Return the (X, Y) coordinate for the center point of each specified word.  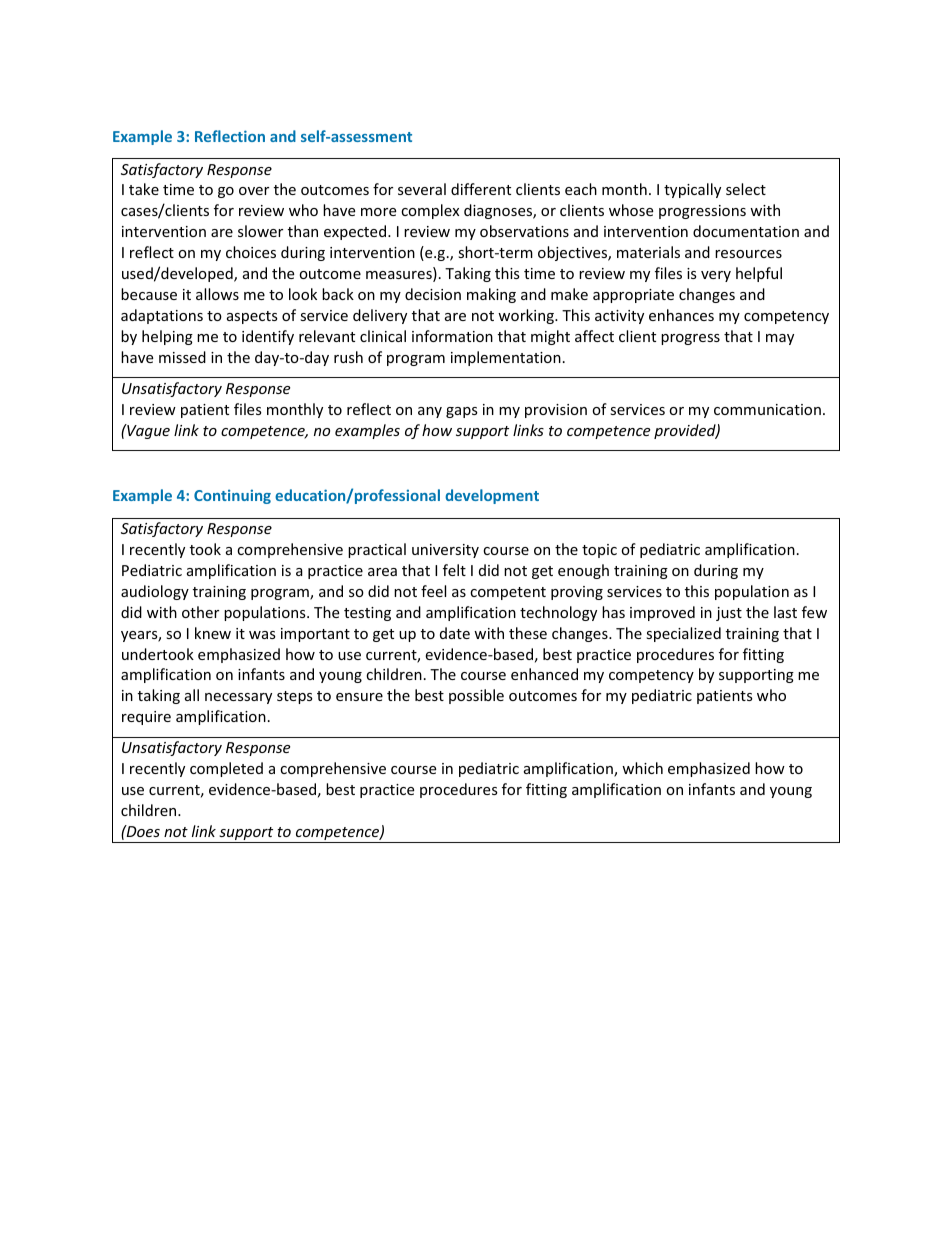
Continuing (232, 496)
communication (767, 409)
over (254, 191)
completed (226, 769)
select (746, 189)
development (492, 496)
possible (476, 696)
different (481, 189)
